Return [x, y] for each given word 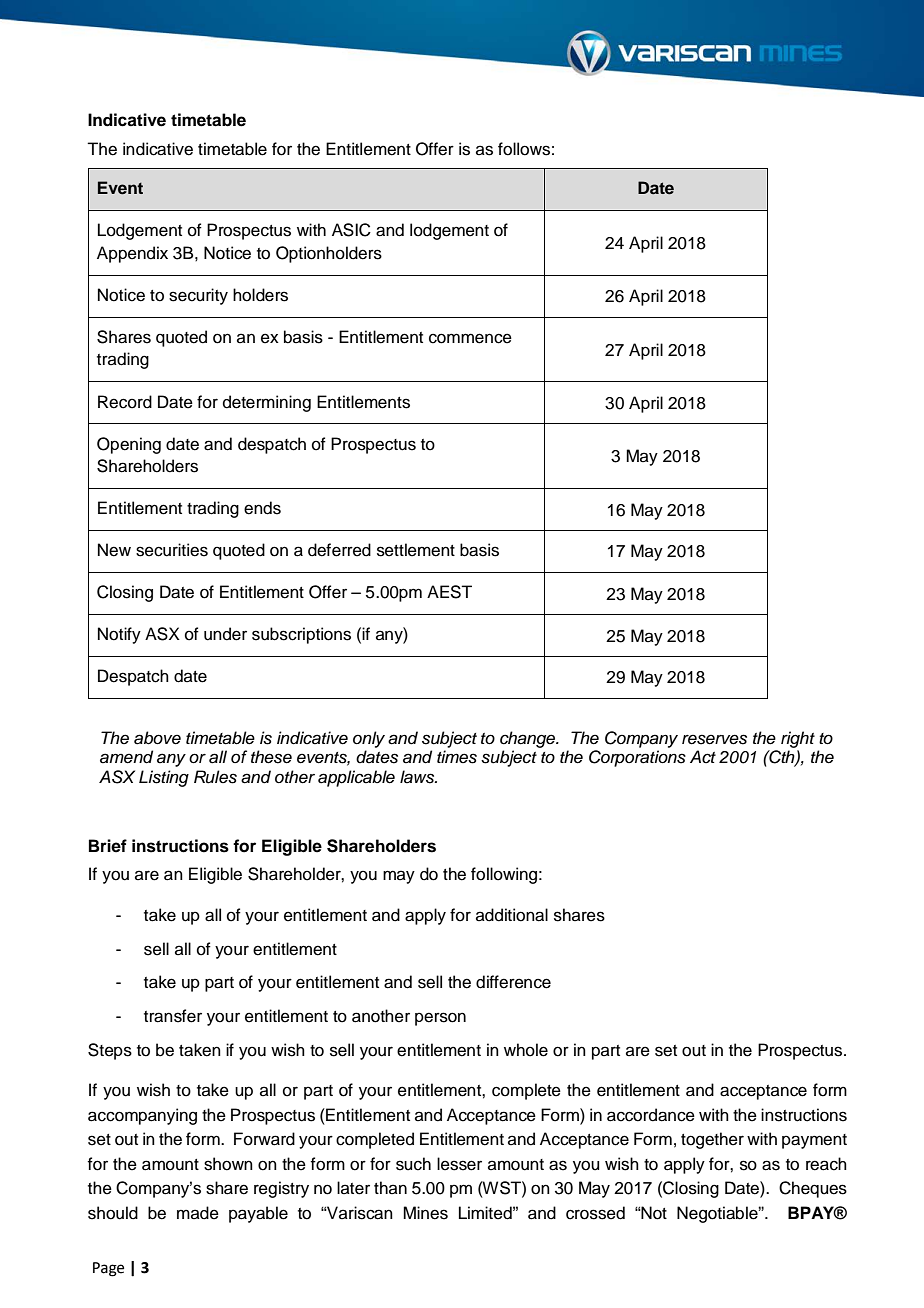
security [198, 296]
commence [470, 338]
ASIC [351, 230]
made [198, 1213]
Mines [425, 1213]
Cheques [813, 1189]
